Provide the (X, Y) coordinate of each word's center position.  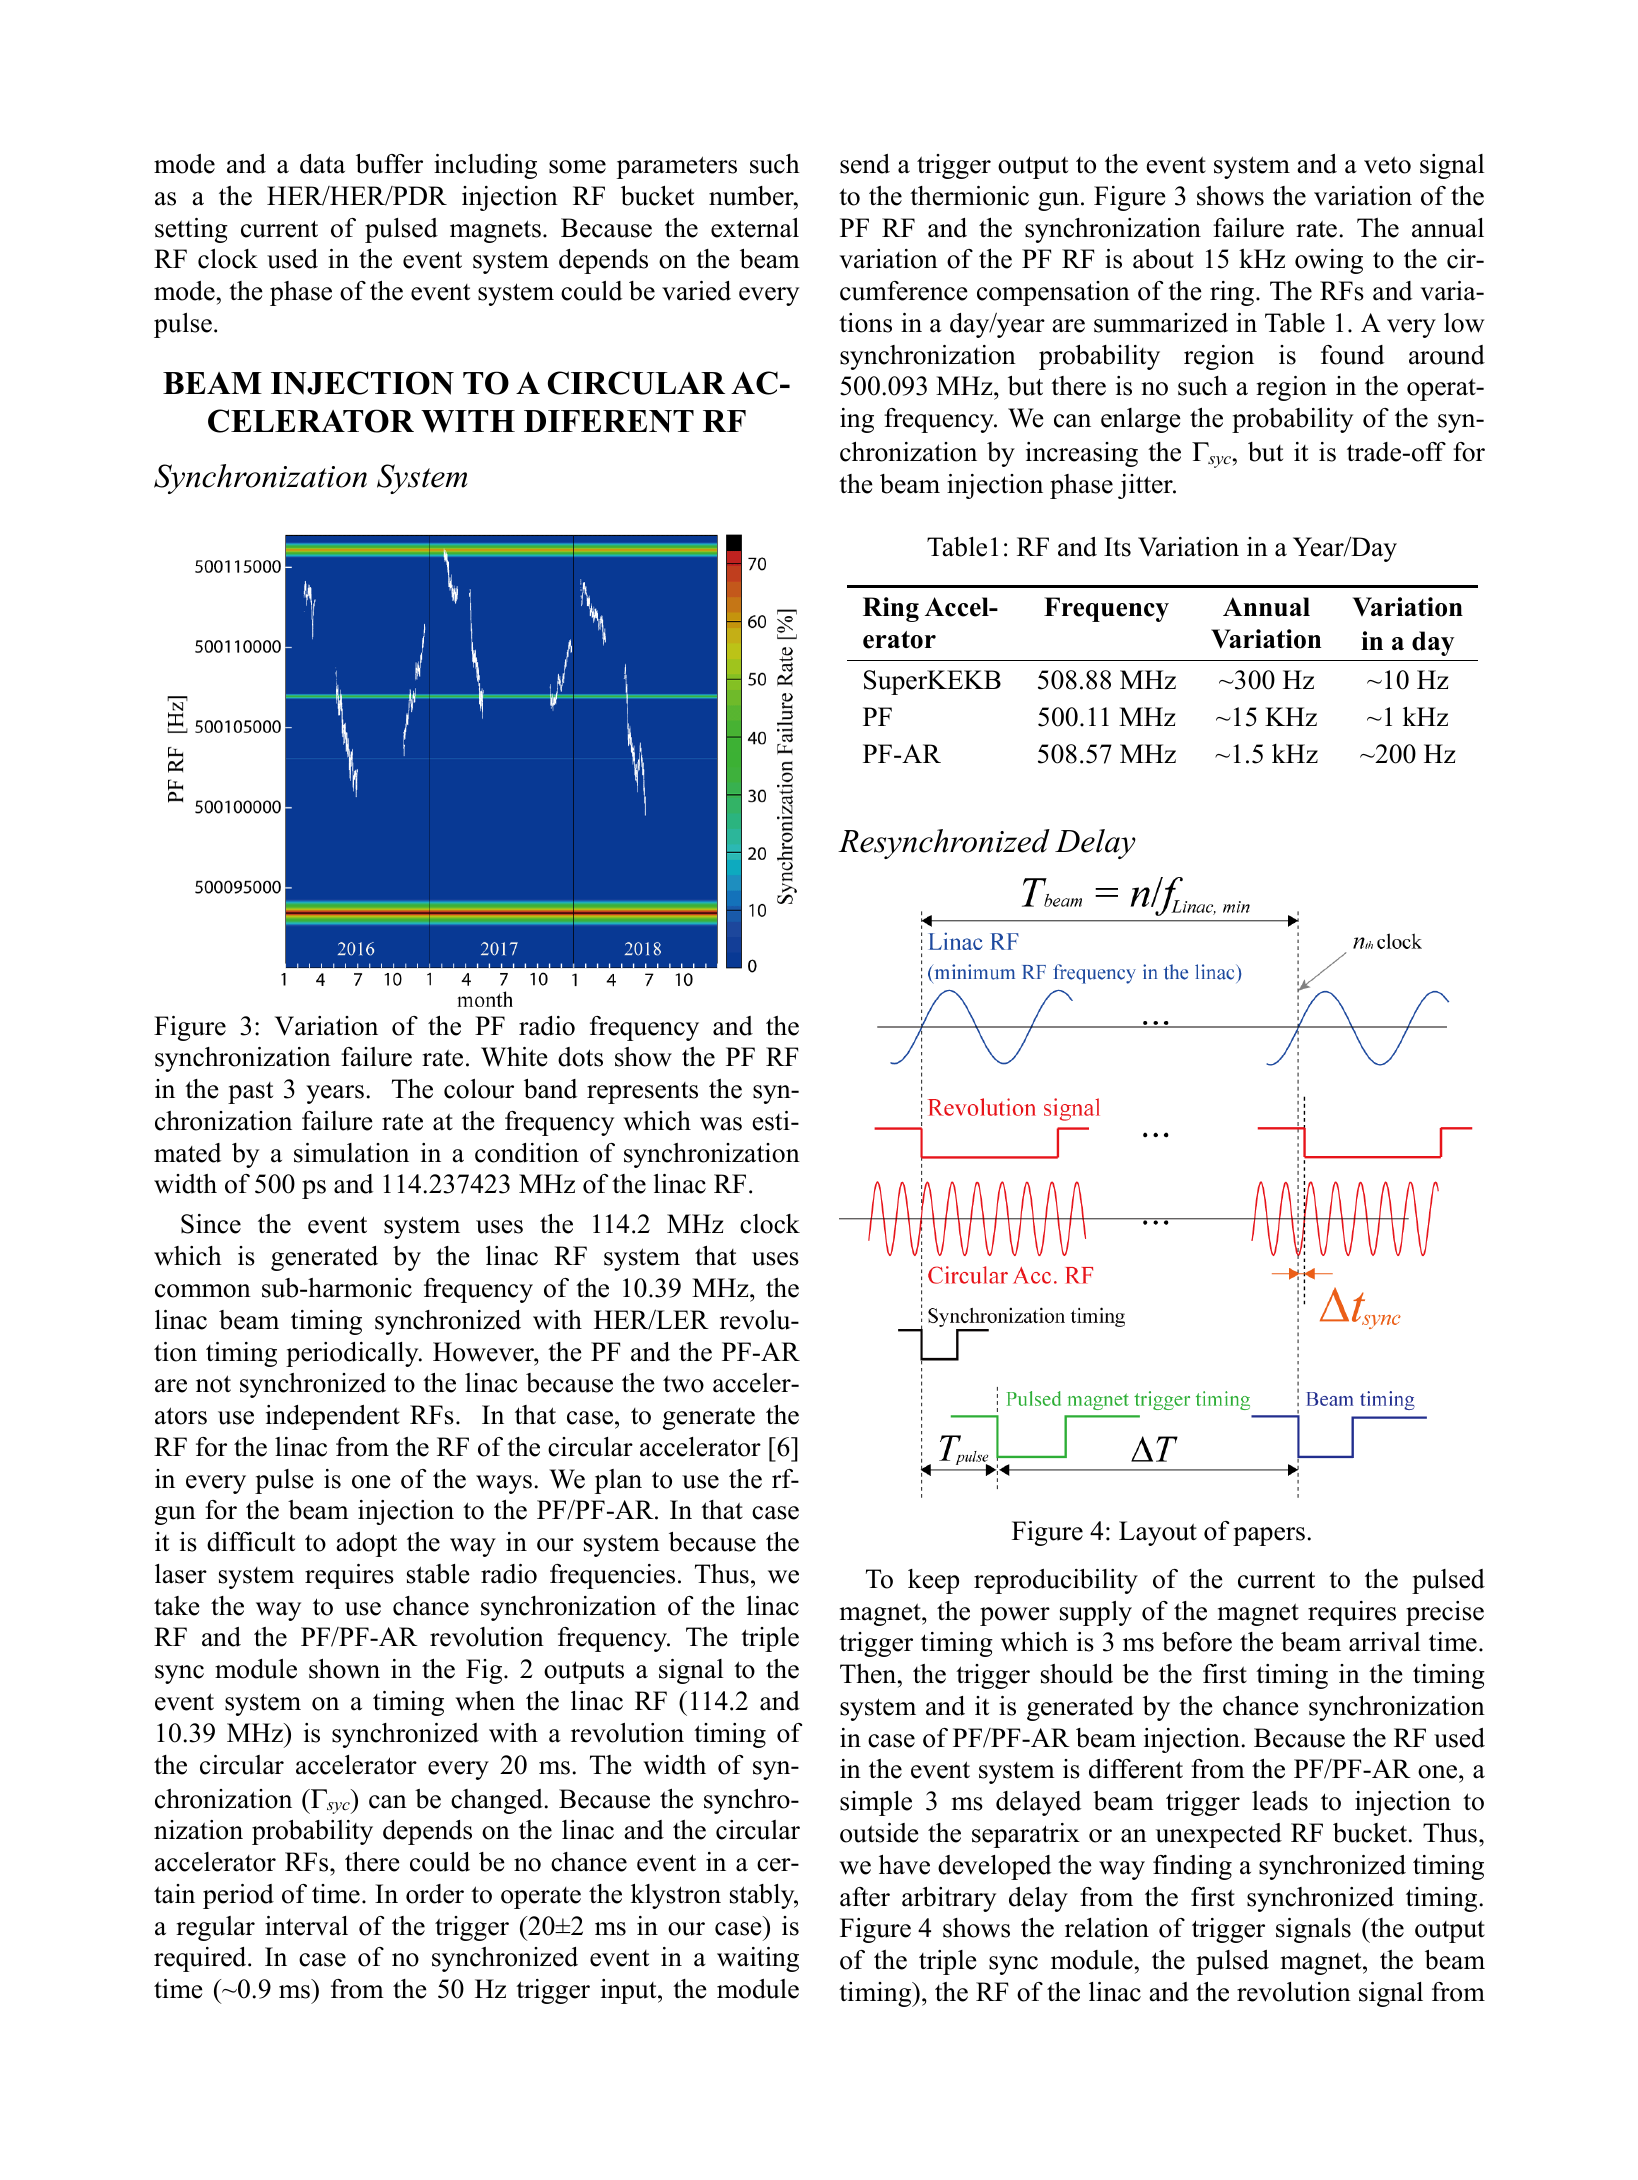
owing (1329, 261)
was (721, 1124)
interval (306, 1926)
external (755, 228)
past (250, 1093)
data (322, 164)
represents (642, 1093)
